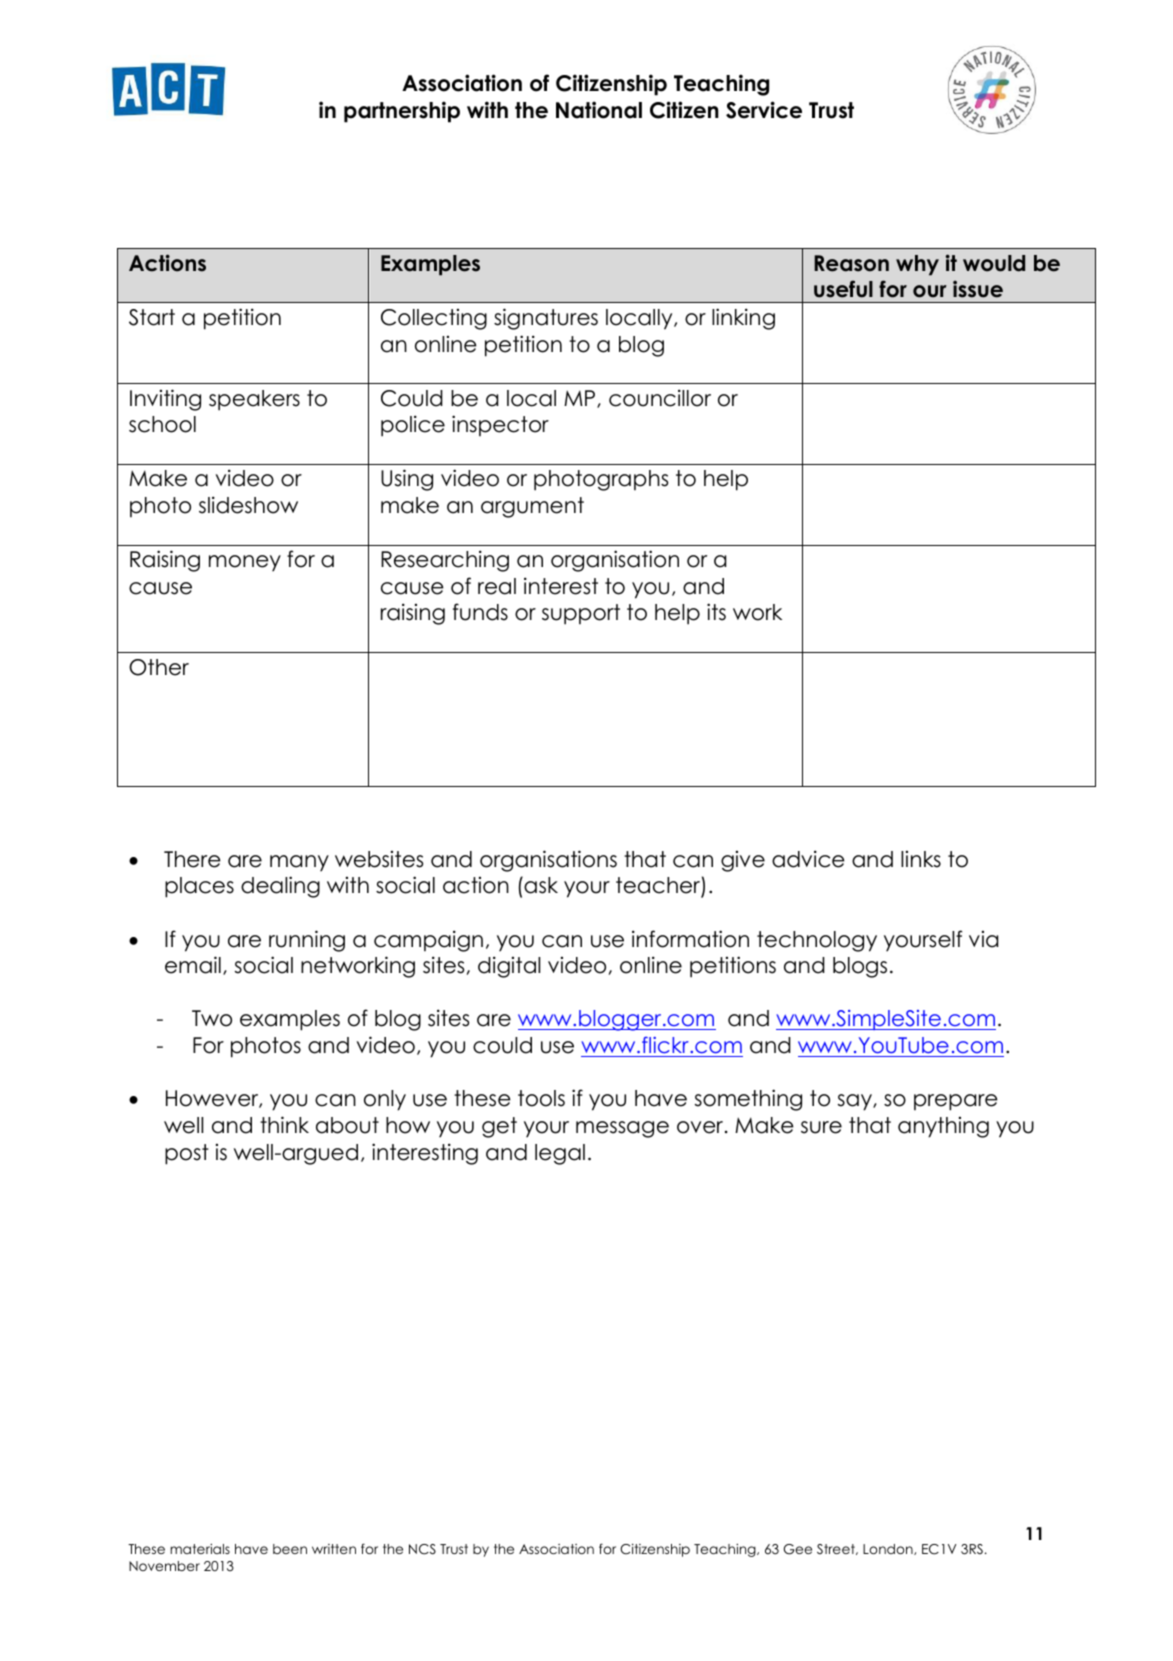  Describe the element at coordinates (917, 265) in the page. I see `why` at that location.
